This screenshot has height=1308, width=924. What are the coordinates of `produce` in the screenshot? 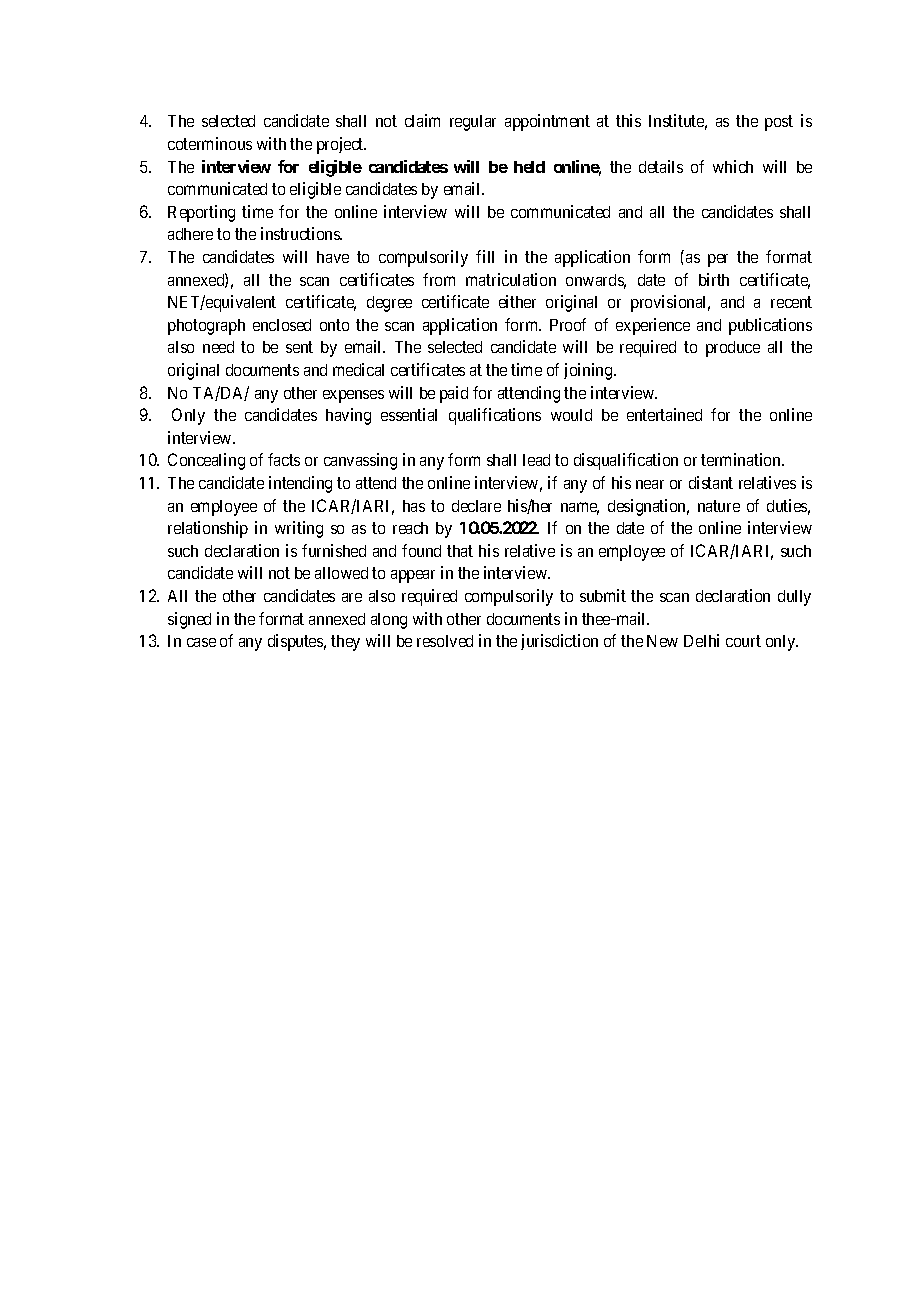 It's located at (733, 349).
